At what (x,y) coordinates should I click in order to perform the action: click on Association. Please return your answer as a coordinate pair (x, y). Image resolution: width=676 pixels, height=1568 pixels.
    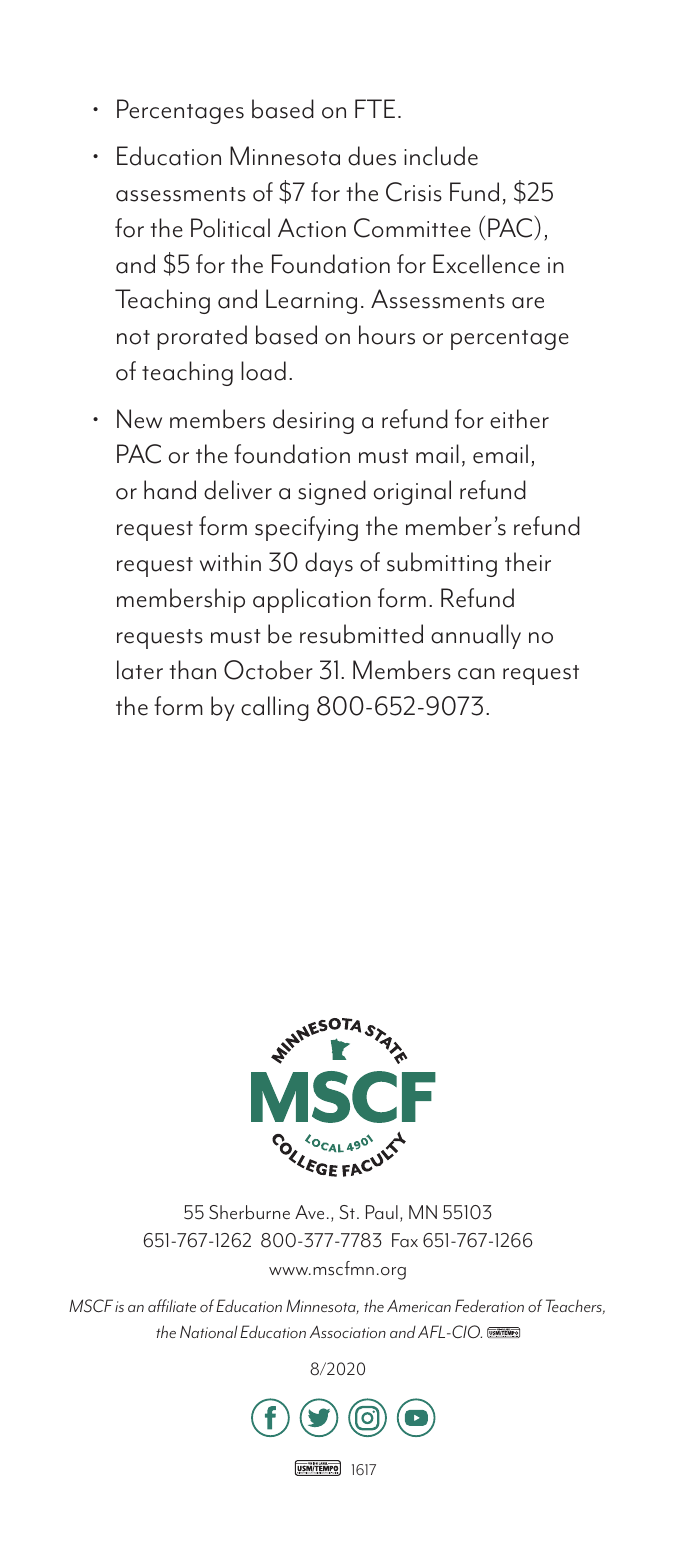
    Looking at the image, I should click on (348, 1332).
